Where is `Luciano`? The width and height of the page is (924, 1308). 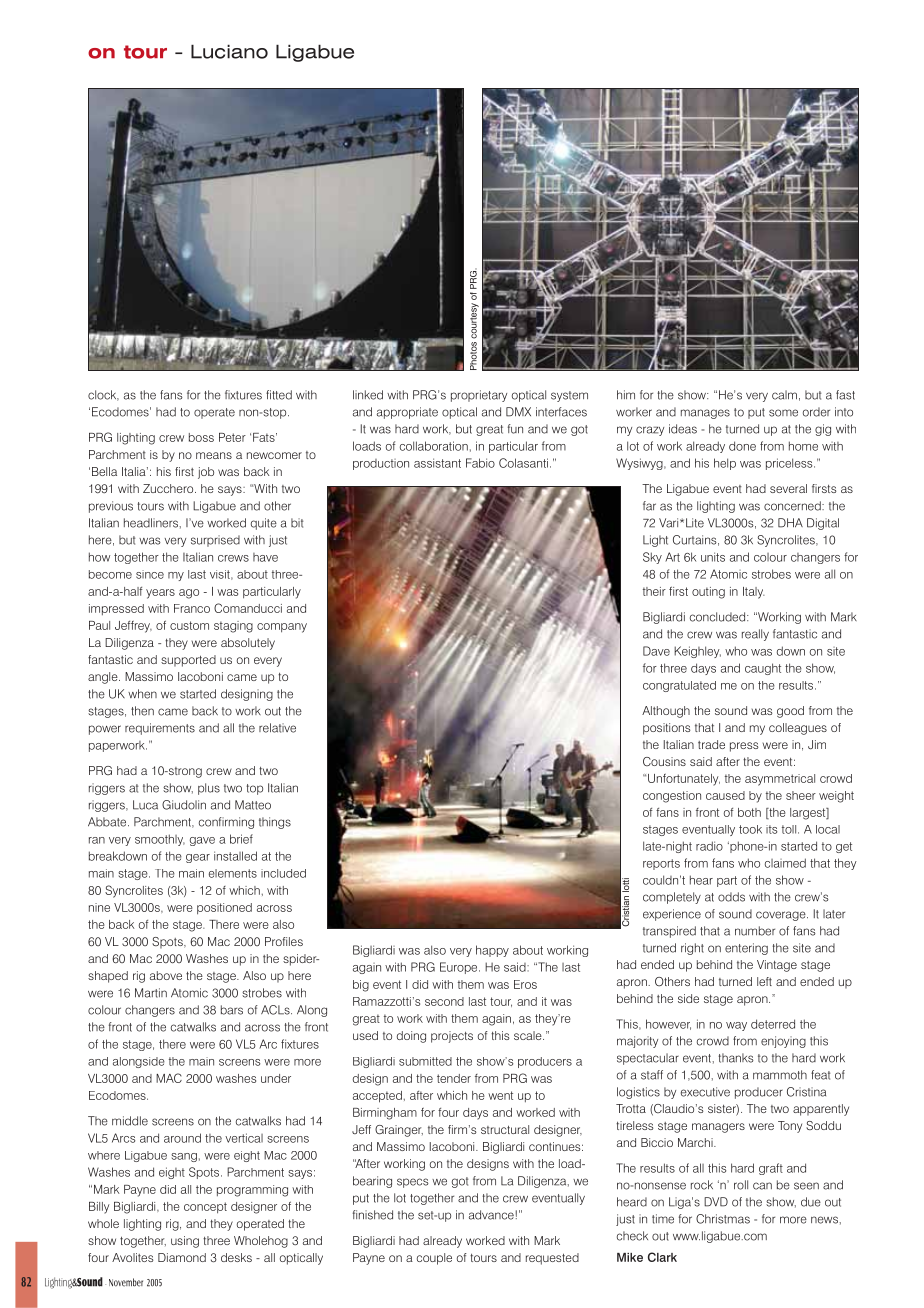 Luciano is located at coordinates (229, 51).
